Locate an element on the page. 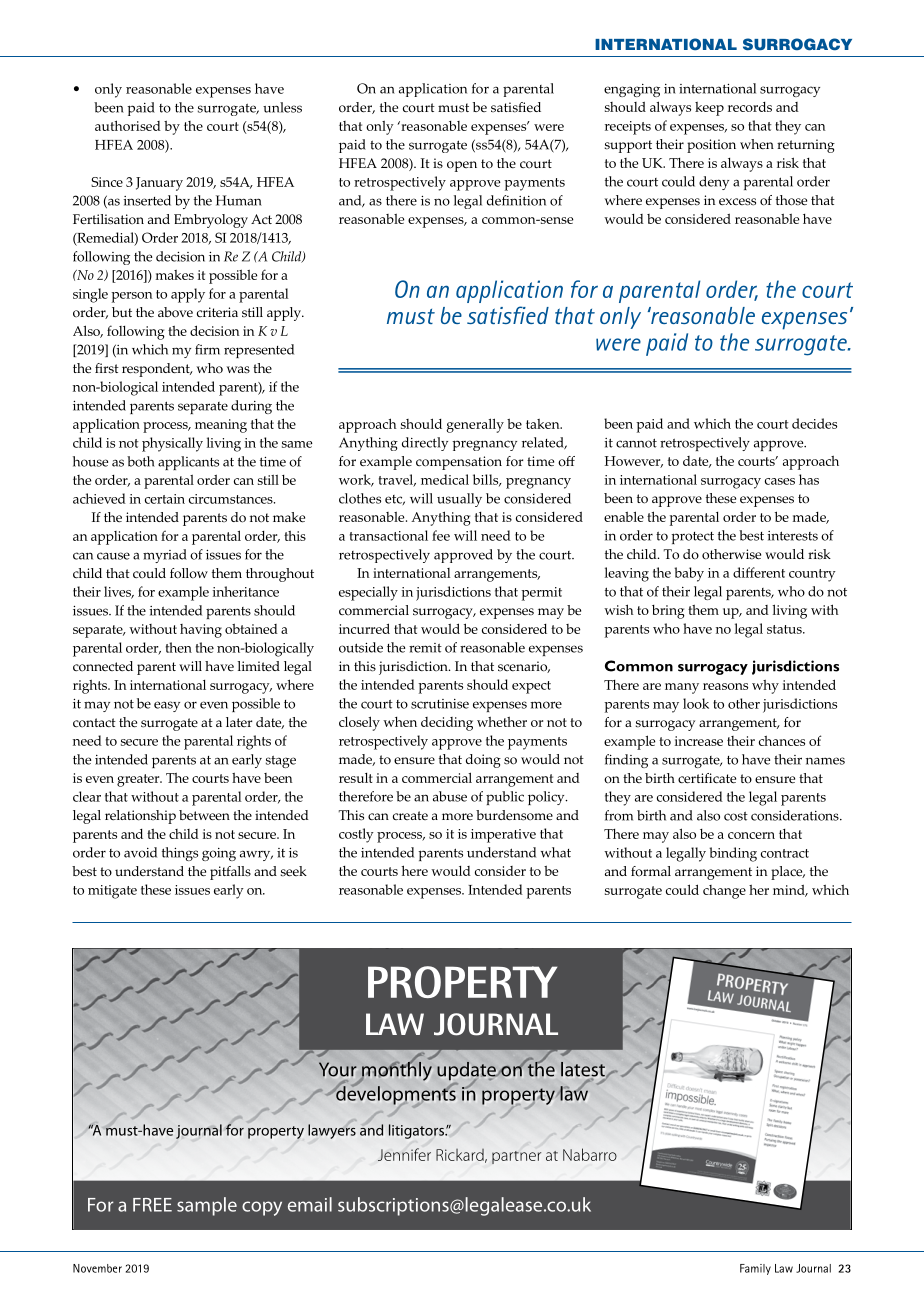 The width and height of the image is (924, 1308). authorised is located at coordinates (128, 125).
